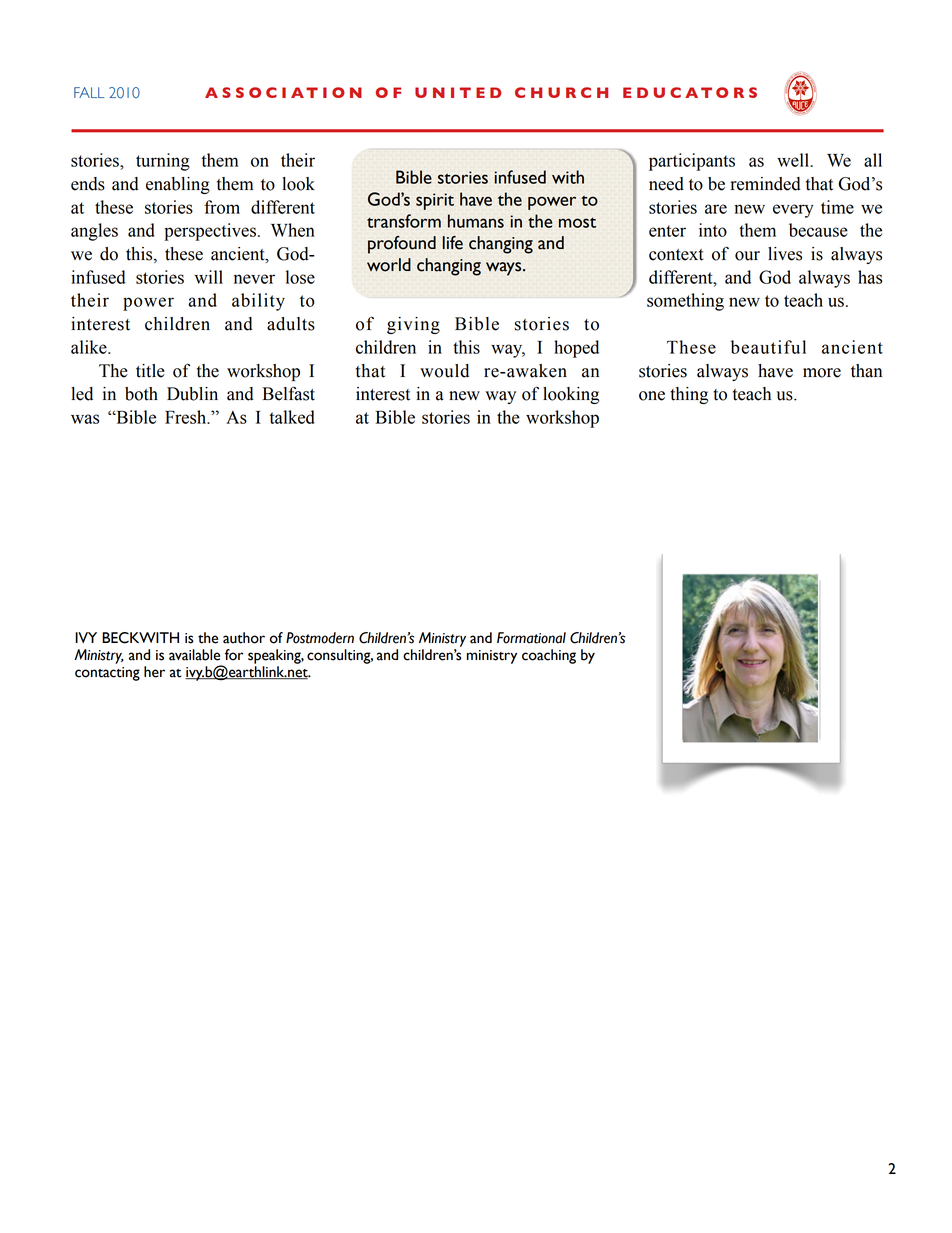 The width and height of the screenshot is (952, 1233). I want to click on Dublin, so click(192, 394).
